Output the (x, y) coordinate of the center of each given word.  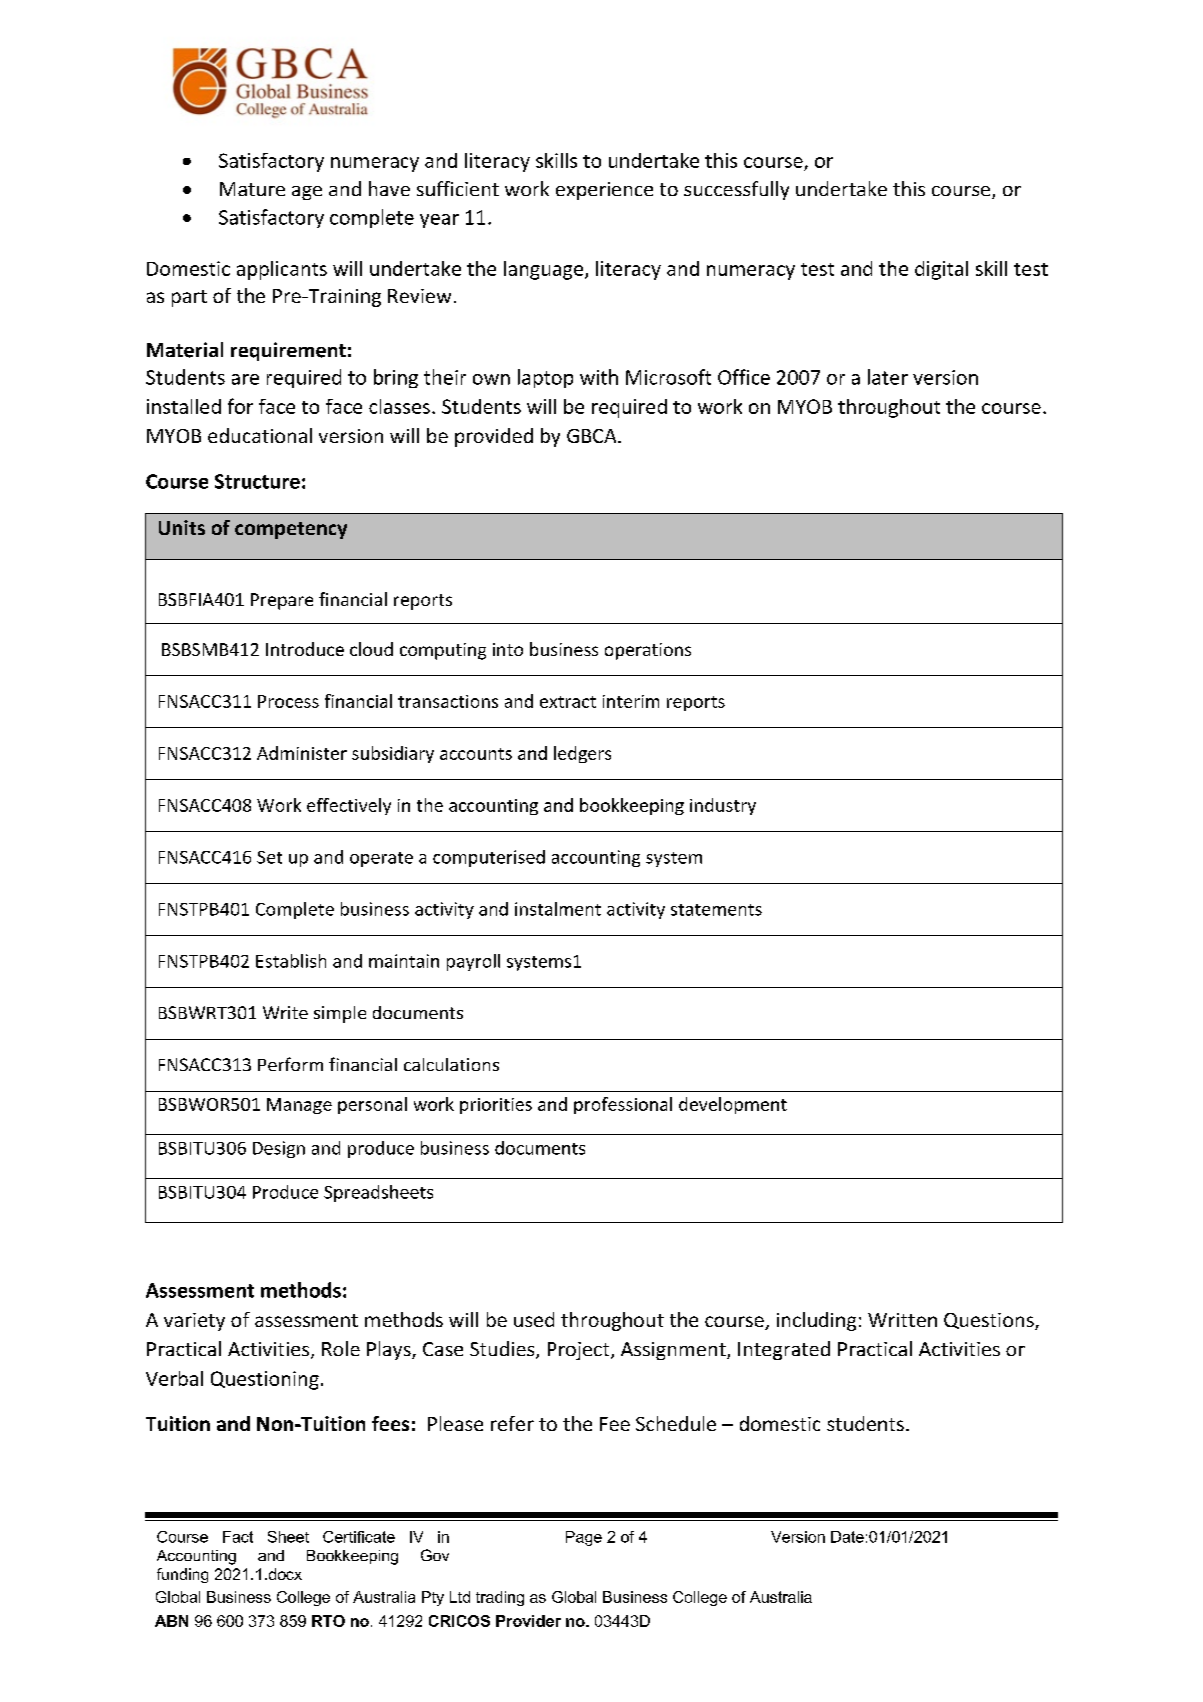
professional (623, 1105)
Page (584, 1538)
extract (568, 702)
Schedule (676, 1423)
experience (604, 191)
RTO (328, 1621)
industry (723, 806)
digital (941, 270)
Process (288, 701)
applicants (282, 270)
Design (279, 1149)
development (733, 1105)
